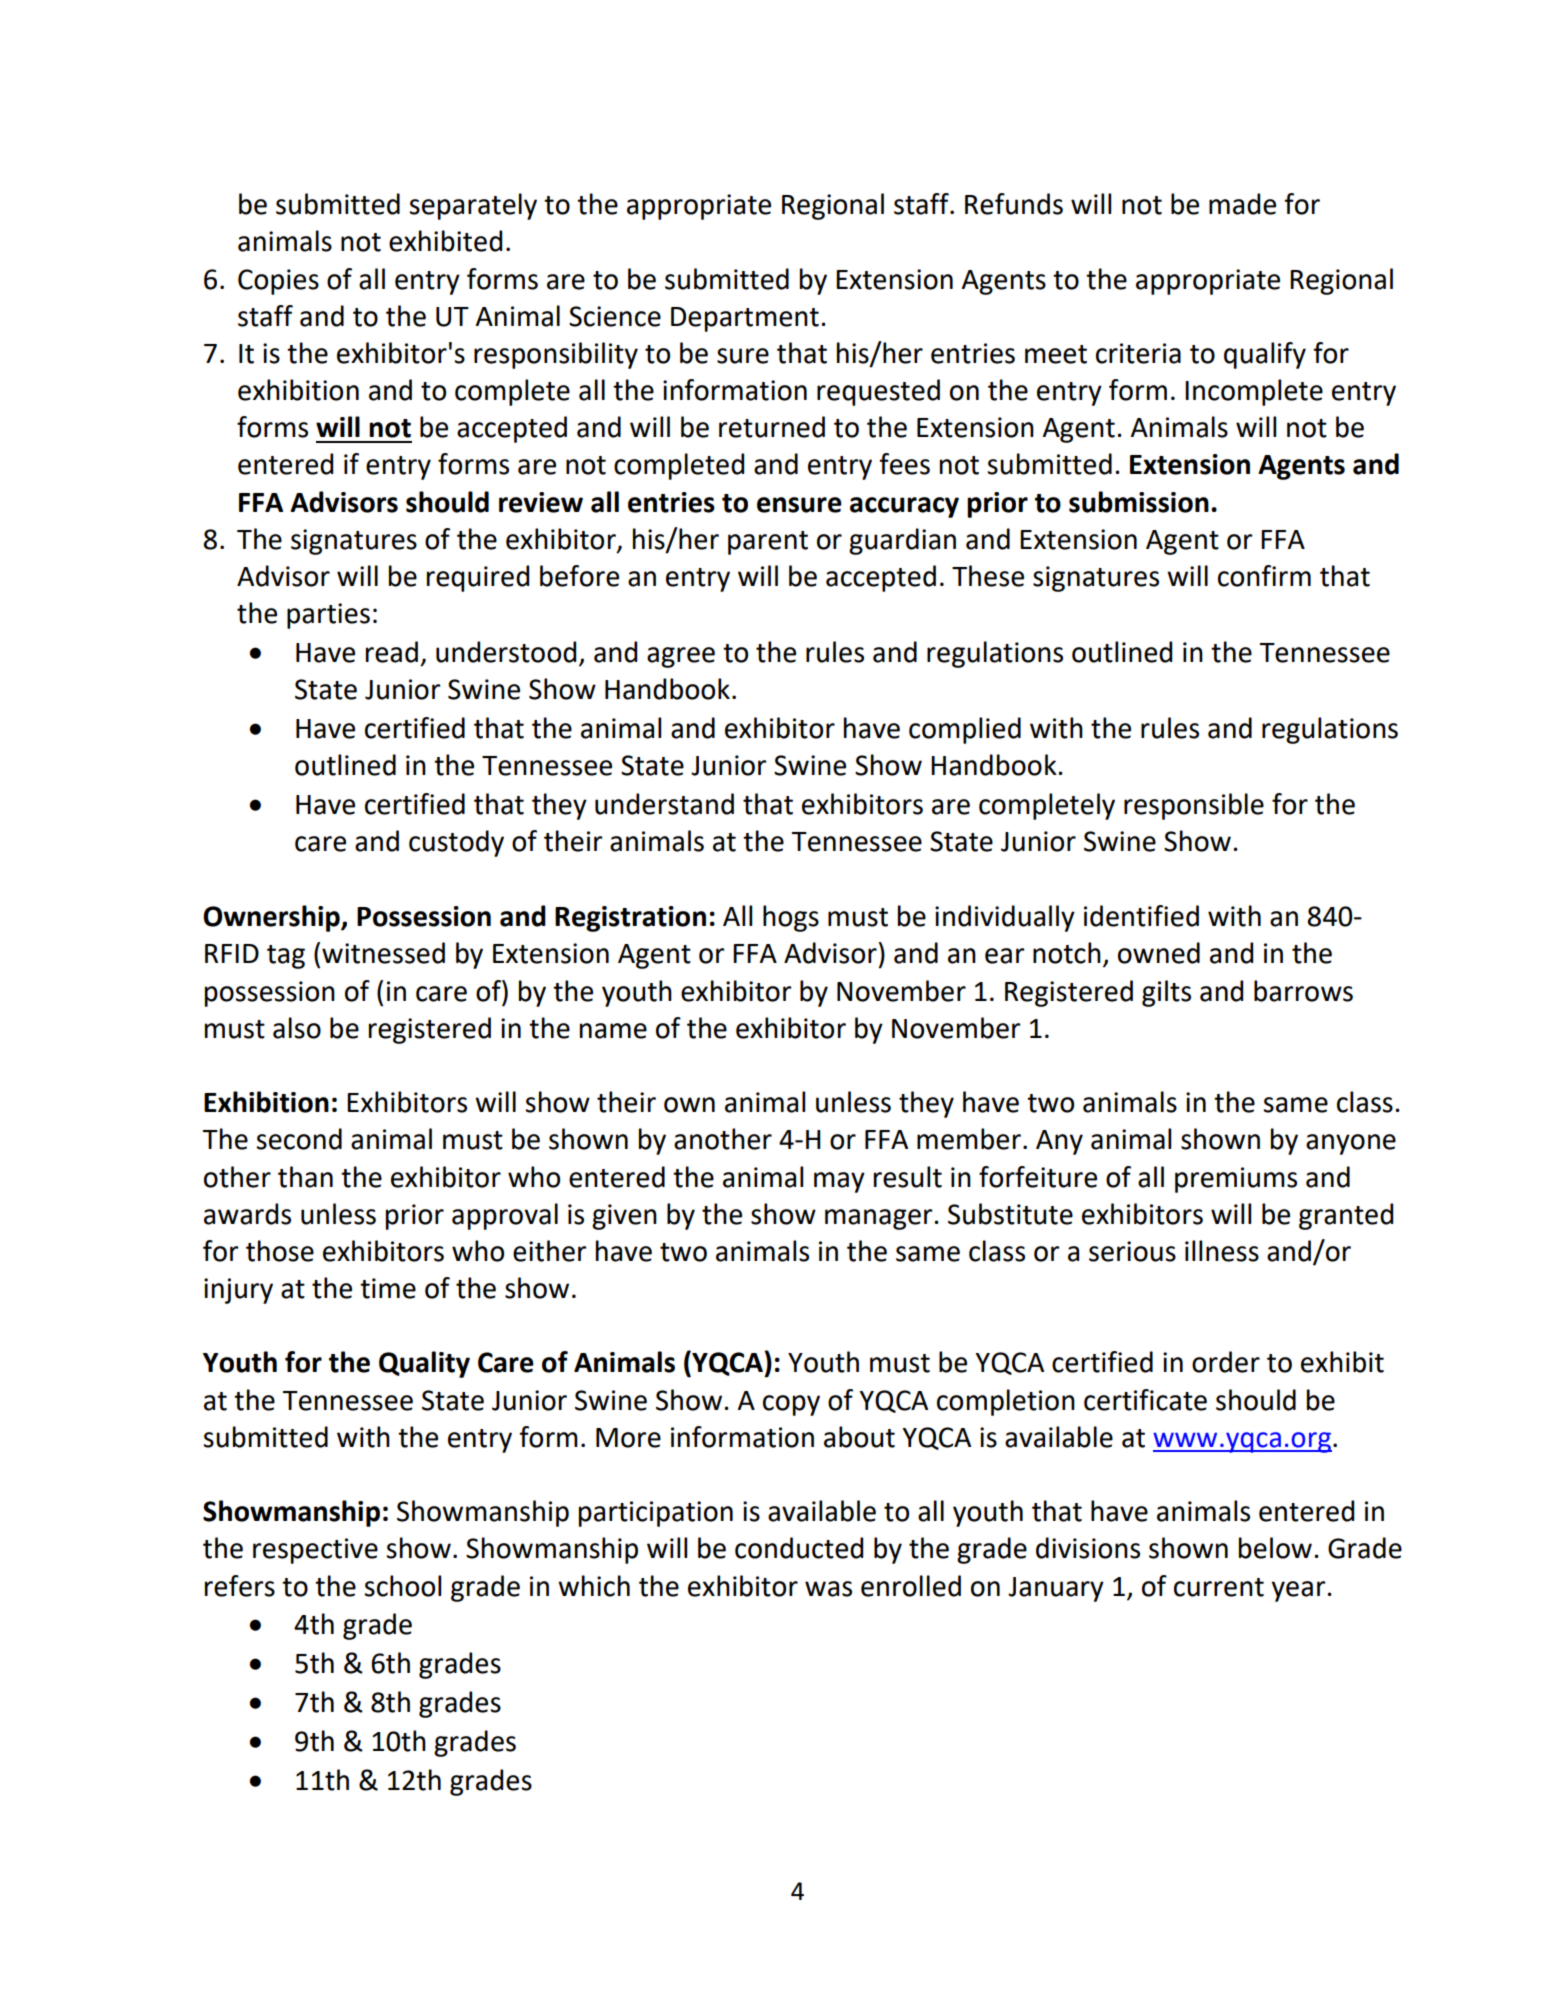 Image resolution: width=1553 pixels, height=2010 pixels. Describe the element at coordinates (299, 1139) in the screenshot. I see `second` at that location.
